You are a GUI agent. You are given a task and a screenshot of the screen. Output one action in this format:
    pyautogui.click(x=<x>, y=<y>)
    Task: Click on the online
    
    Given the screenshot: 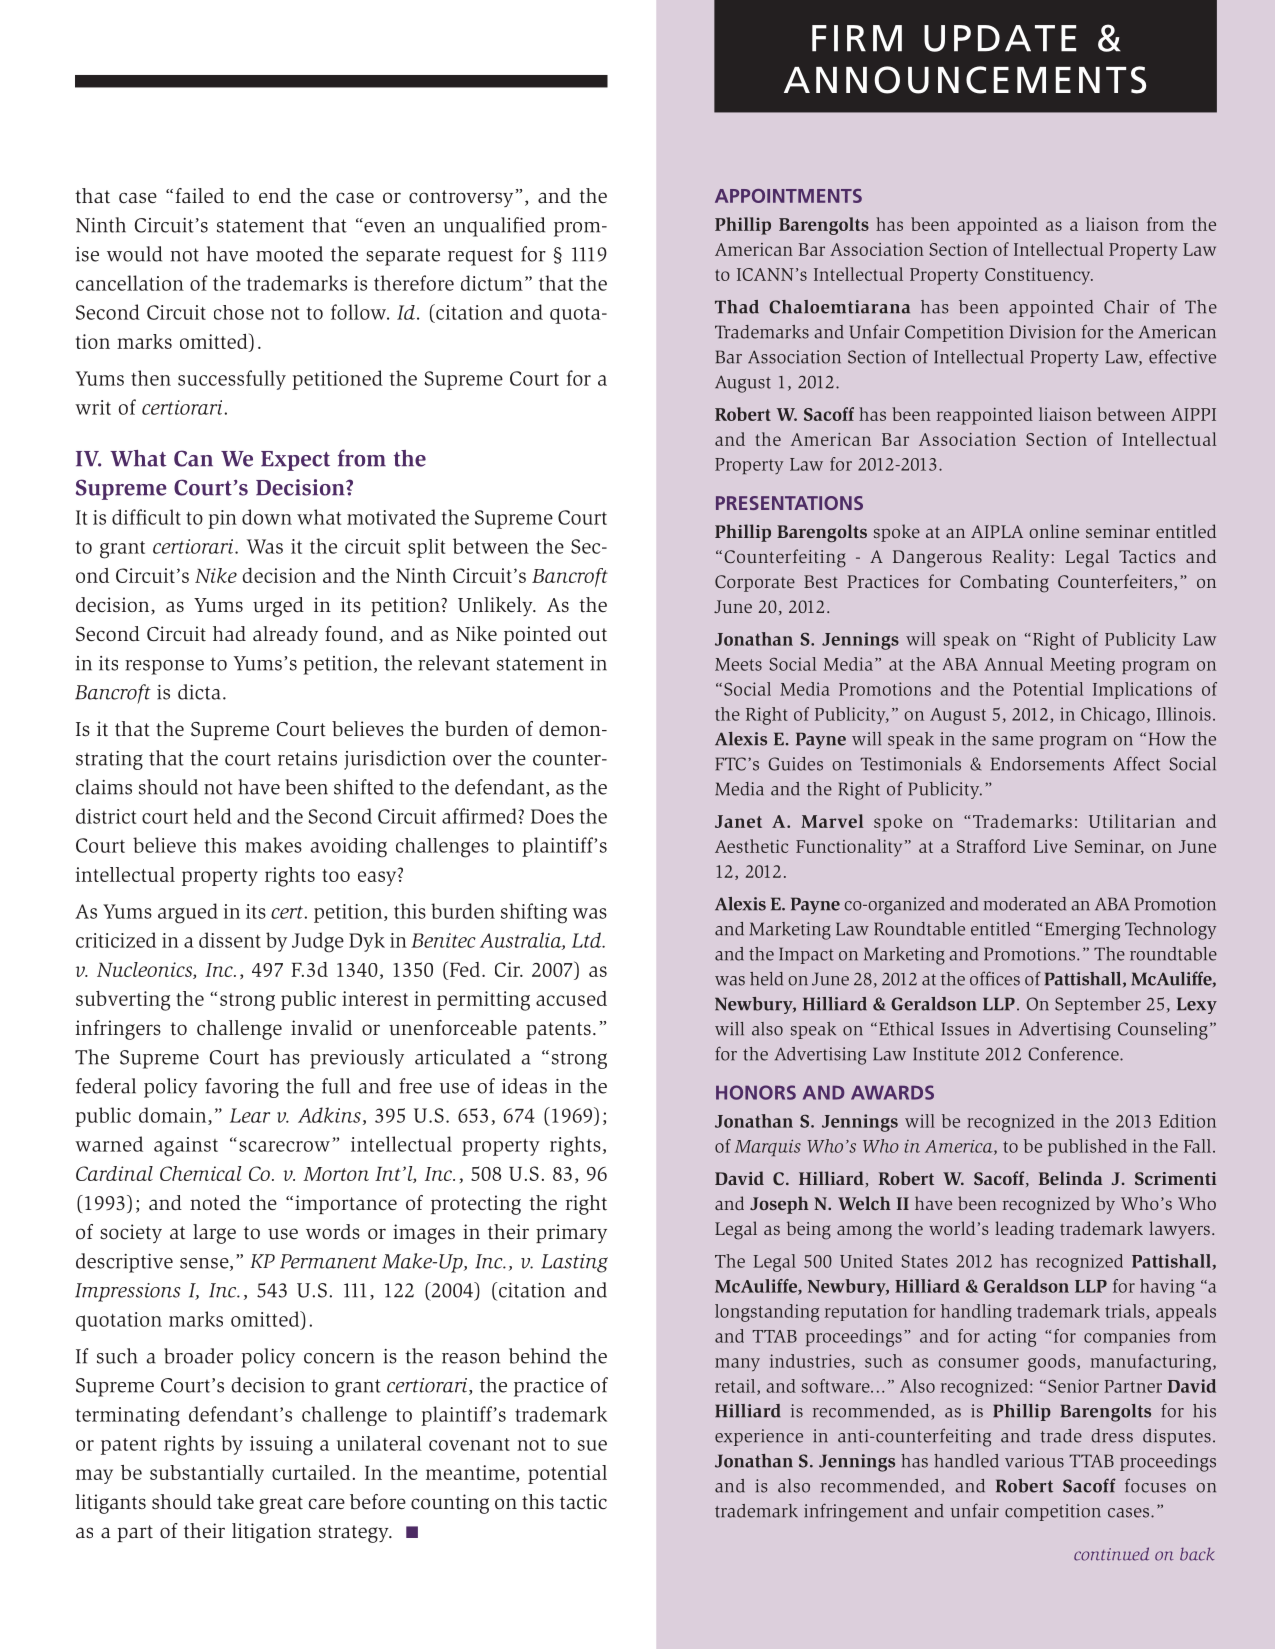 What is the action you would take?
    pyautogui.click(x=1054, y=531)
